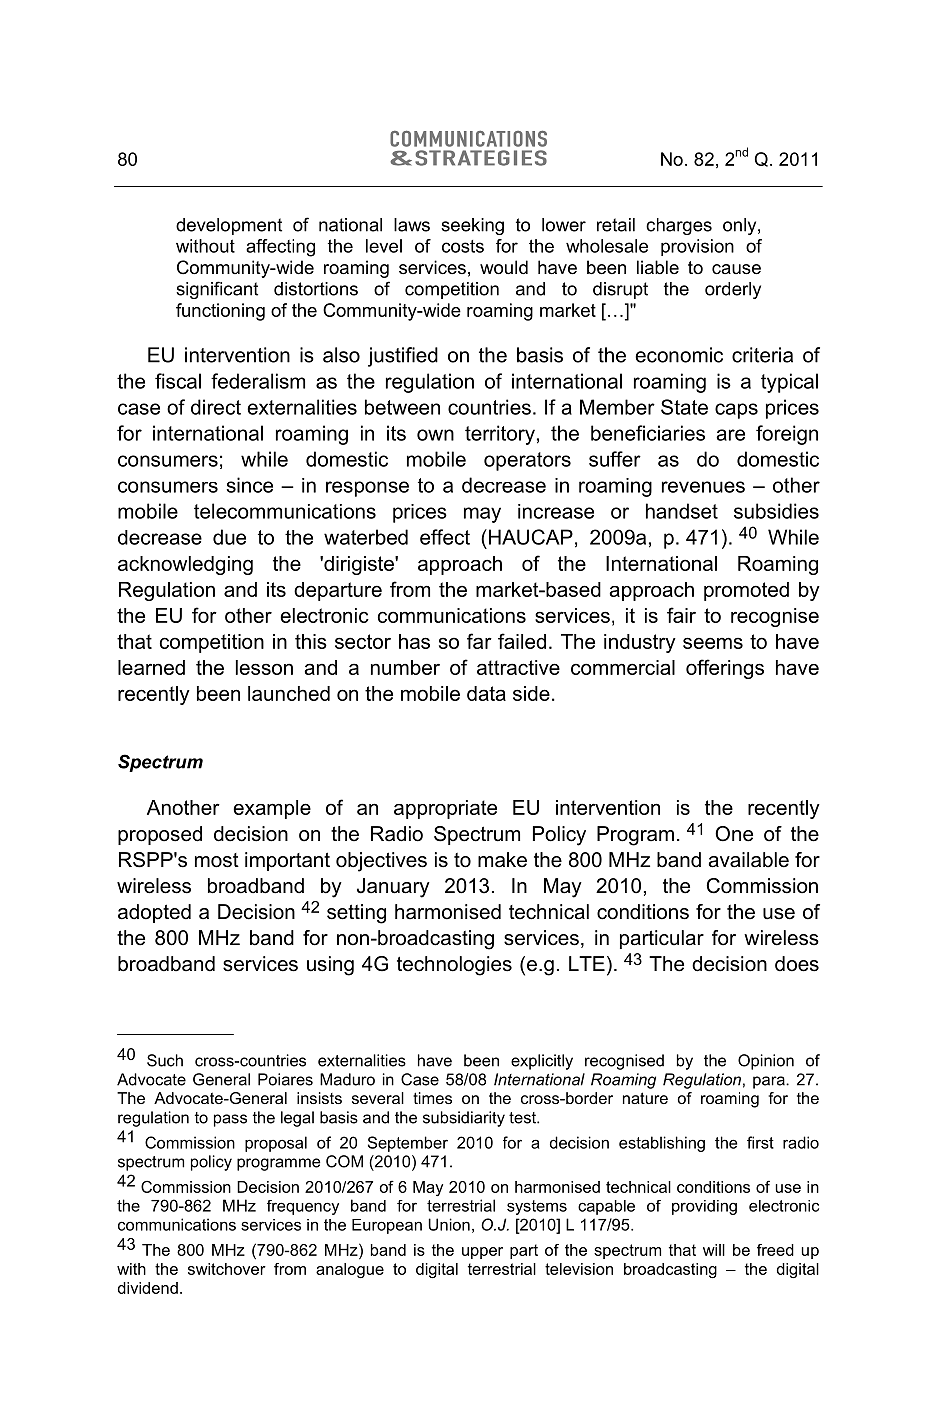  What do you see at coordinates (229, 226) in the document?
I see `development` at bounding box center [229, 226].
